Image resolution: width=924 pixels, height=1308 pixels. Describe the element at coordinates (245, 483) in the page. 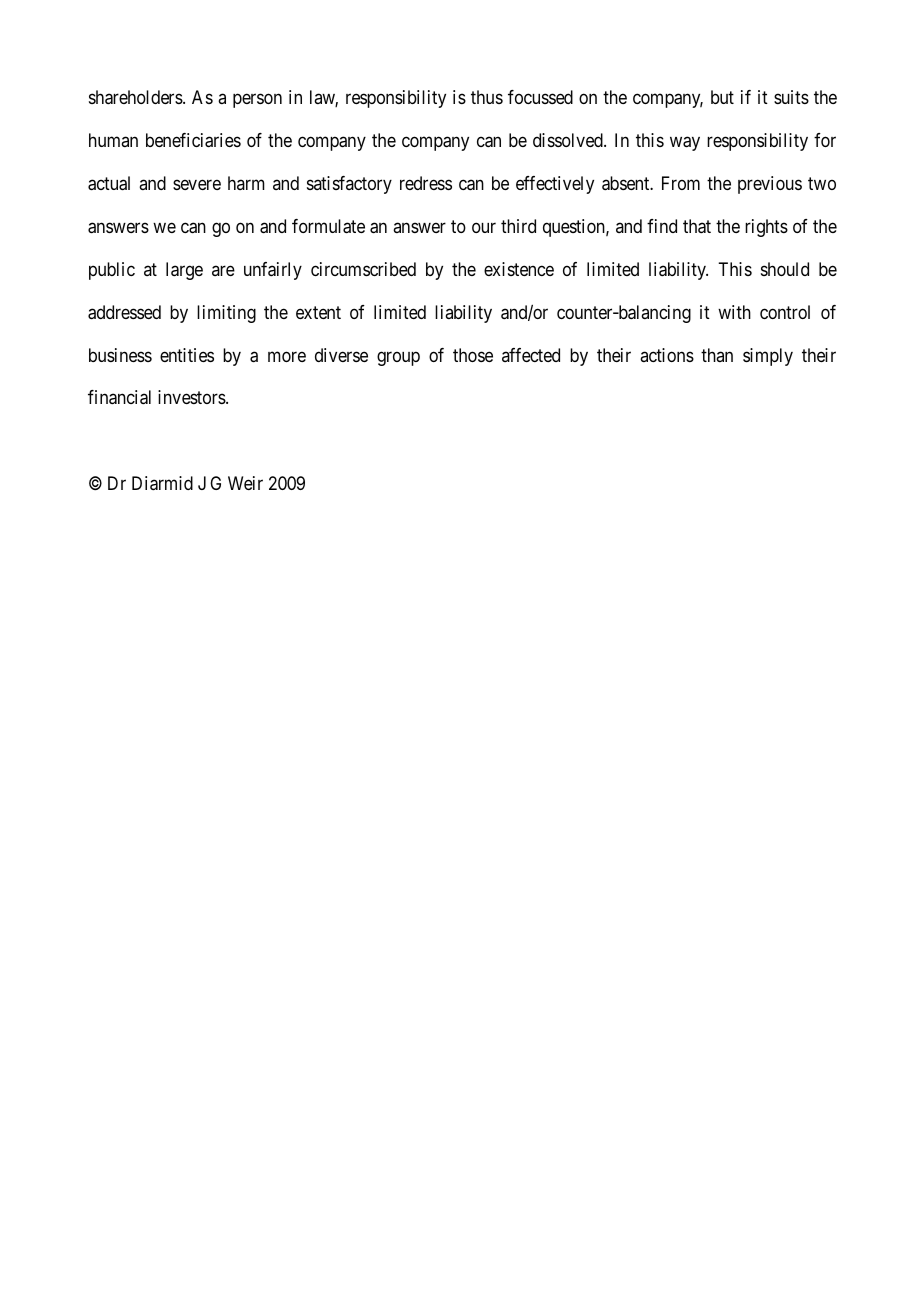

I see `Weir` at that location.
